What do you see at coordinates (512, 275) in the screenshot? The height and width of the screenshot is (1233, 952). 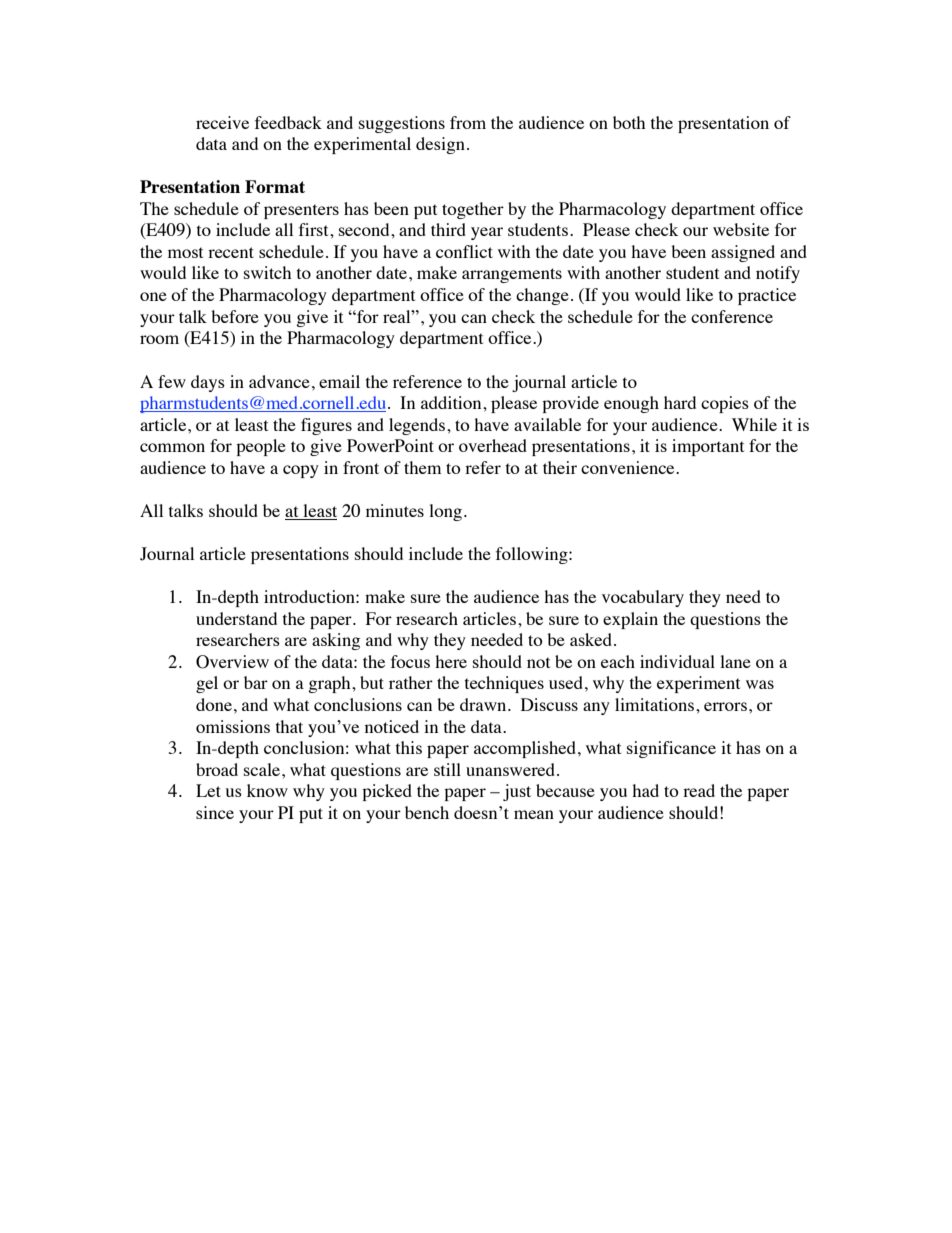 I see `arrangements` at bounding box center [512, 275].
